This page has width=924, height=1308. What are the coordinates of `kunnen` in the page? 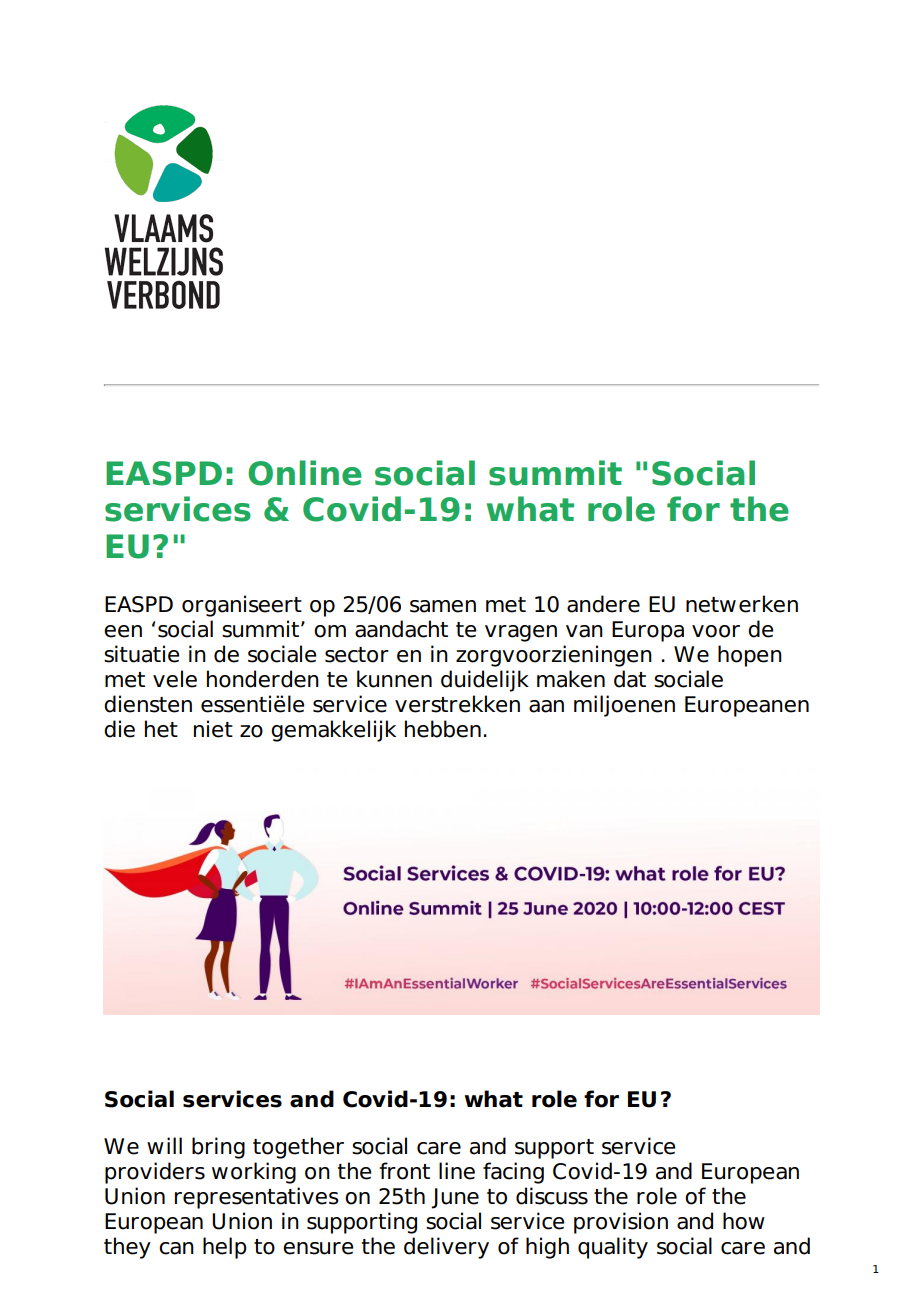 It's located at (394, 679).
